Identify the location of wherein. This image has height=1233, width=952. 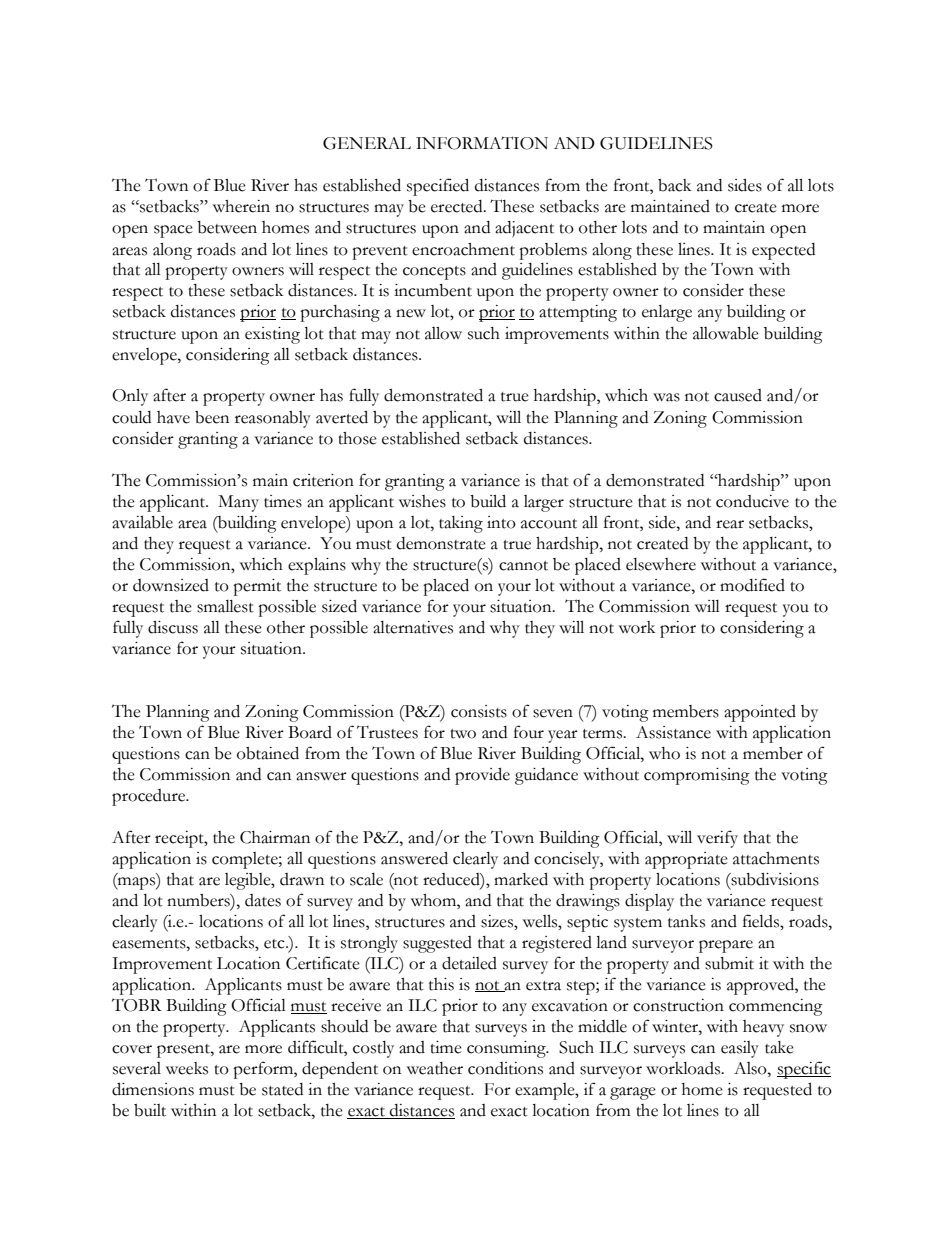
(241, 206).
